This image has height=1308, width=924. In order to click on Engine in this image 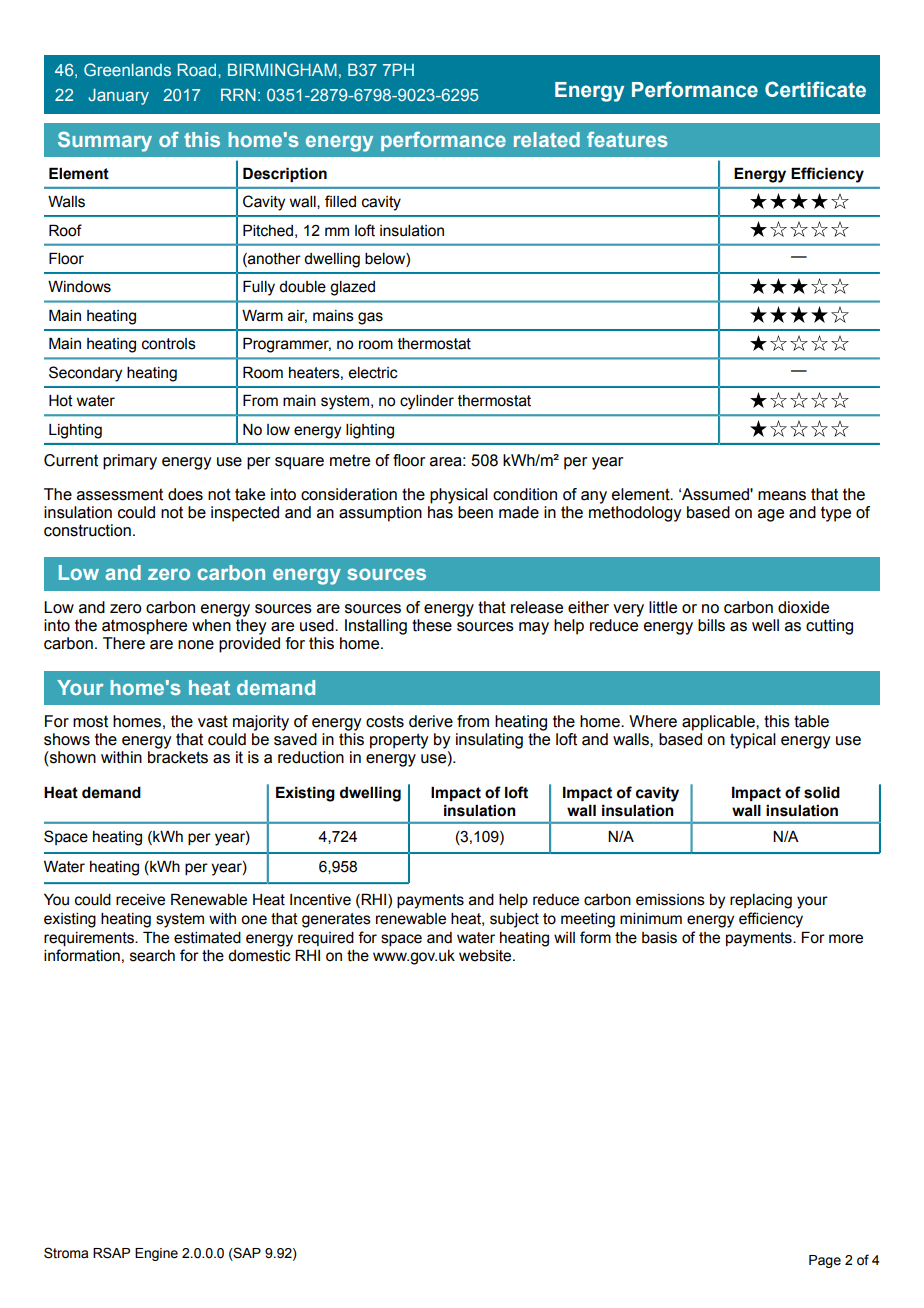, I will do `click(156, 1254)`.
